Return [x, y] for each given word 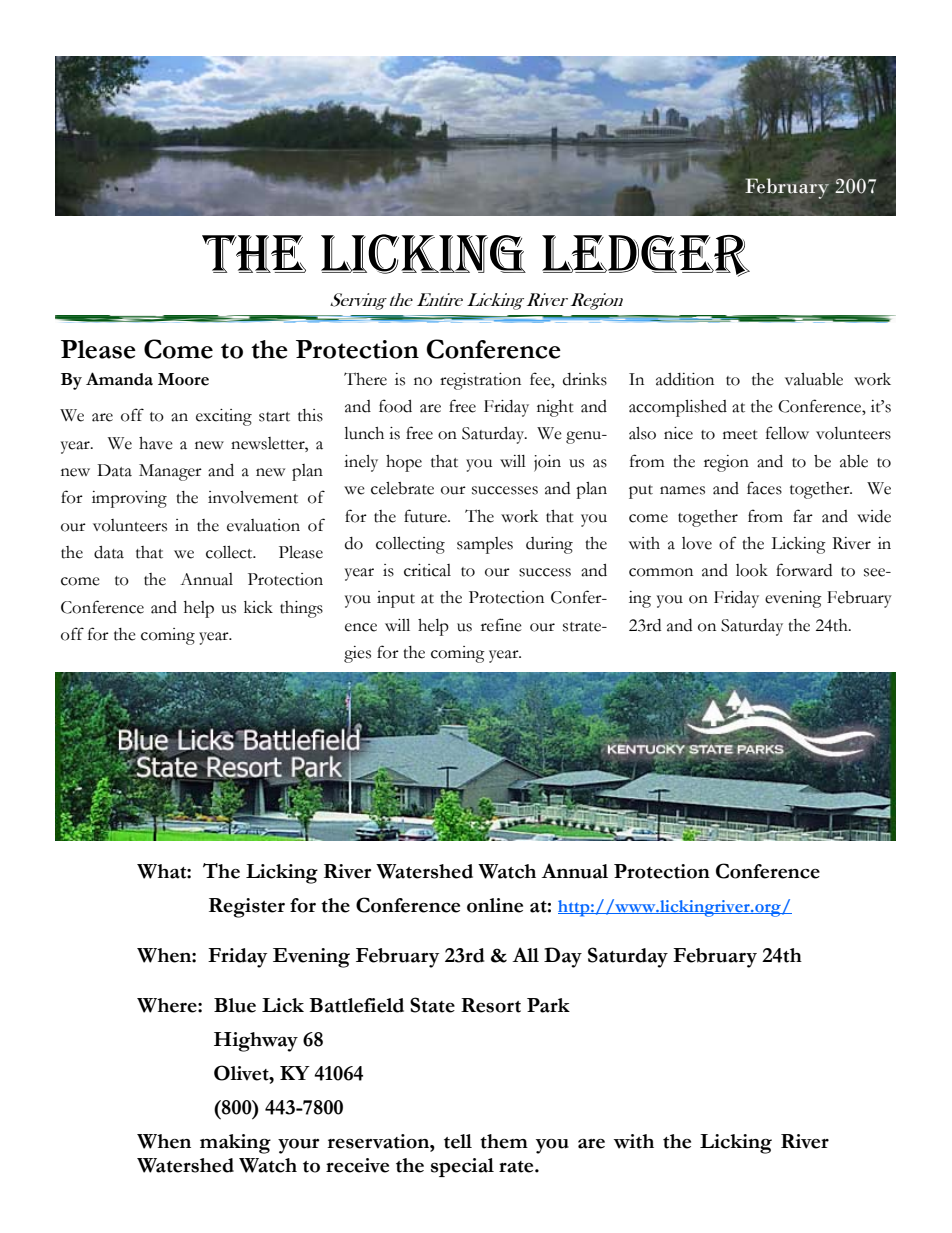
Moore [183, 379]
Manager [170, 472]
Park [548, 1005]
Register [247, 908]
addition [685, 379]
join [547, 463]
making [235, 1144]
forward [804, 570]
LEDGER [646, 256]
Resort [491, 1005]
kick [258, 607]
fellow [787, 433]
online [495, 905]
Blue [235, 1005]
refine [501, 625]
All [525, 954]
